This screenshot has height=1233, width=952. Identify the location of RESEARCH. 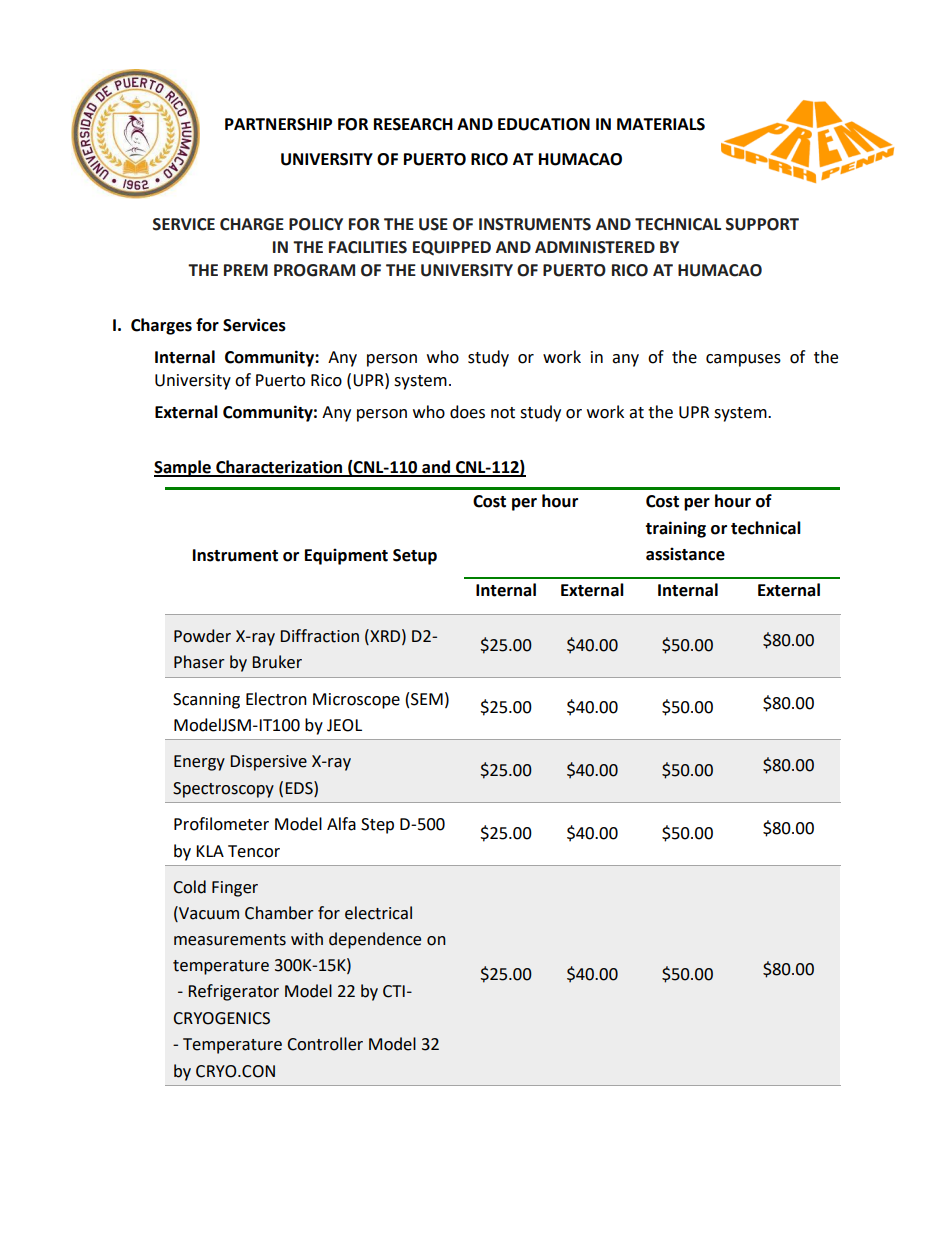
(413, 124).
